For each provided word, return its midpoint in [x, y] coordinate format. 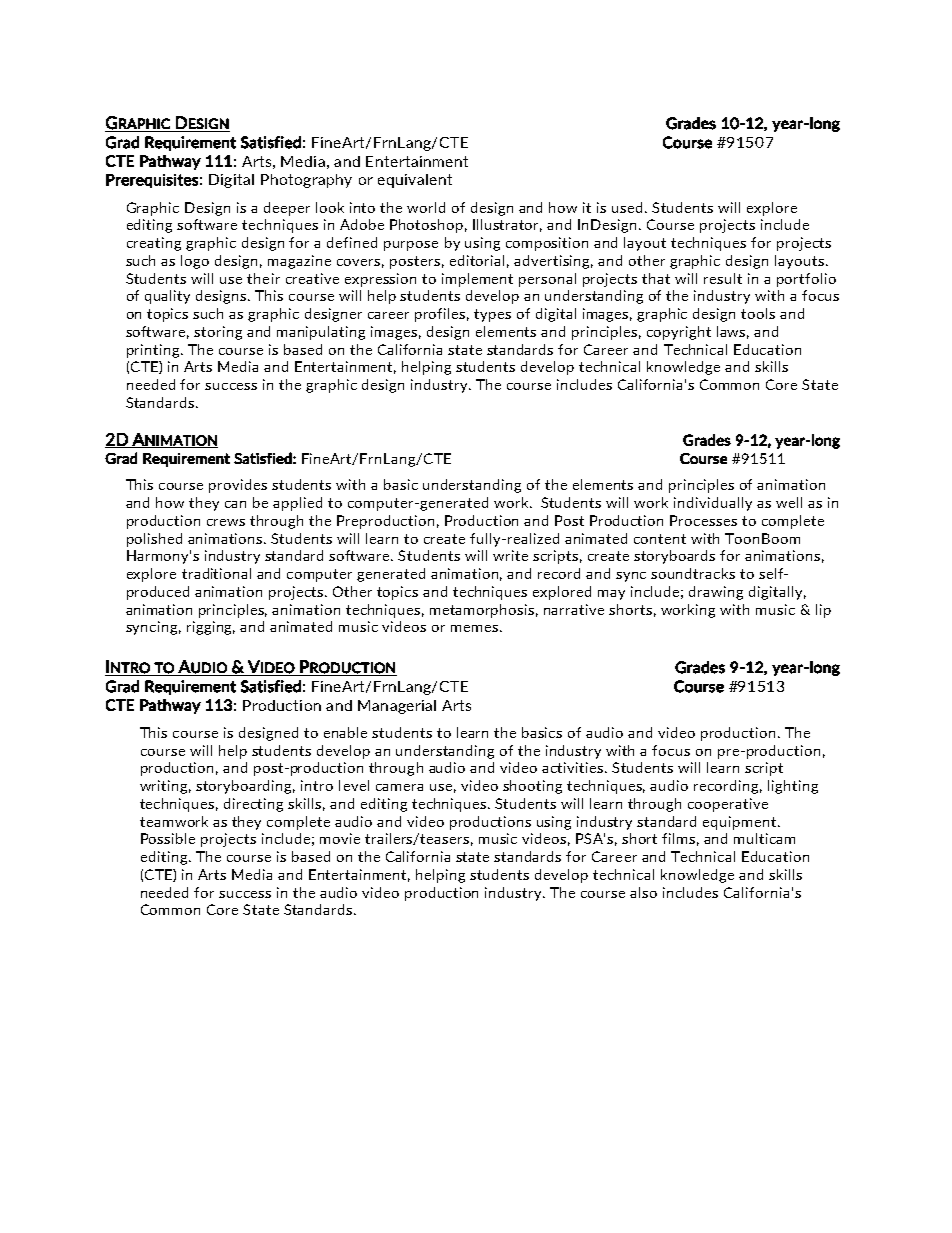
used [629, 207]
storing [218, 333]
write [510, 555]
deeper [287, 209]
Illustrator [507, 225]
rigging [211, 628]
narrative [574, 609]
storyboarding [245, 787]
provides [238, 486]
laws [733, 332]
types [492, 315]
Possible [168, 838]
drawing [716, 593]
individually [713, 504]
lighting [793, 787]
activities [574, 767]
